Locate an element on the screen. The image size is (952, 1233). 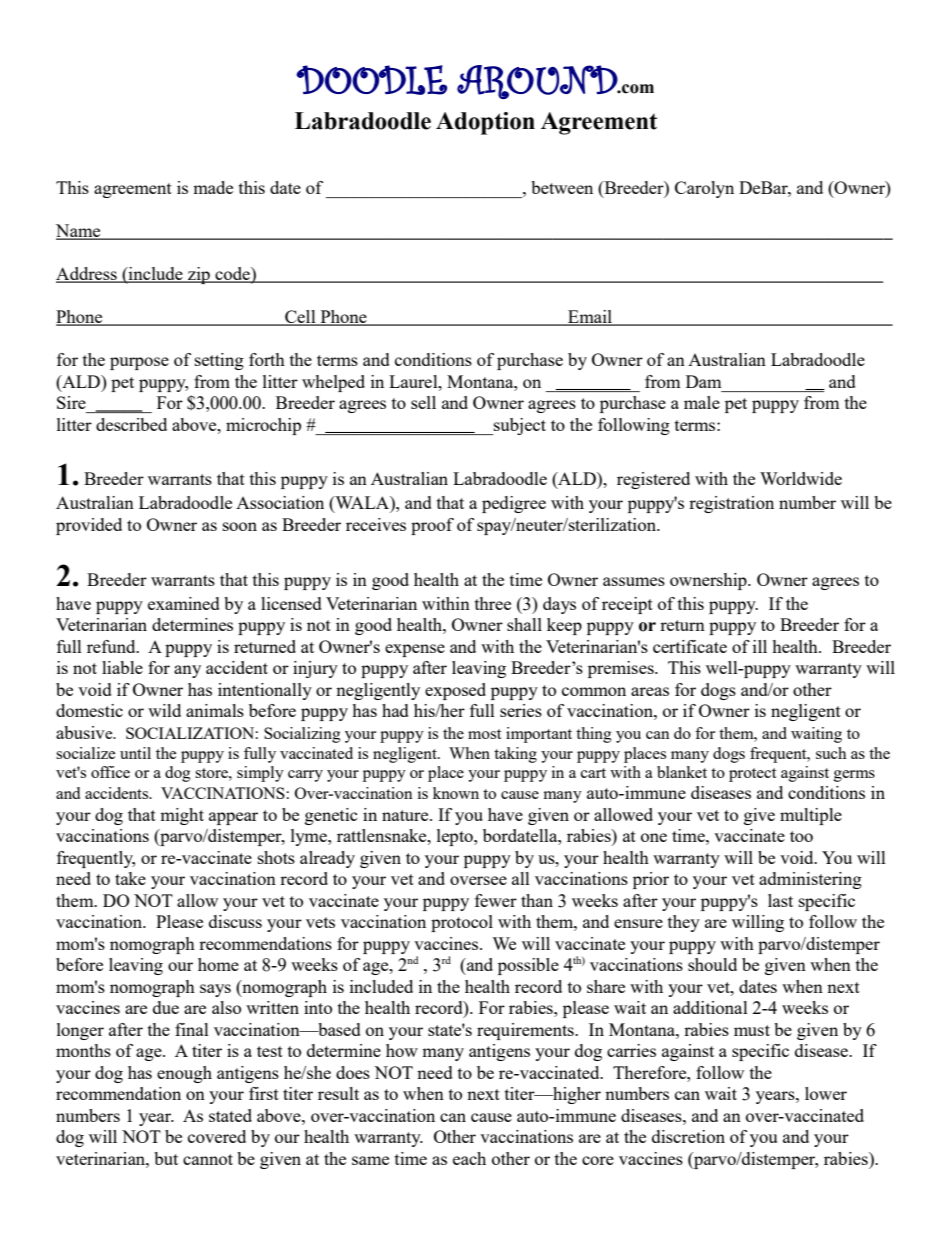
examined is located at coordinates (184, 603).
